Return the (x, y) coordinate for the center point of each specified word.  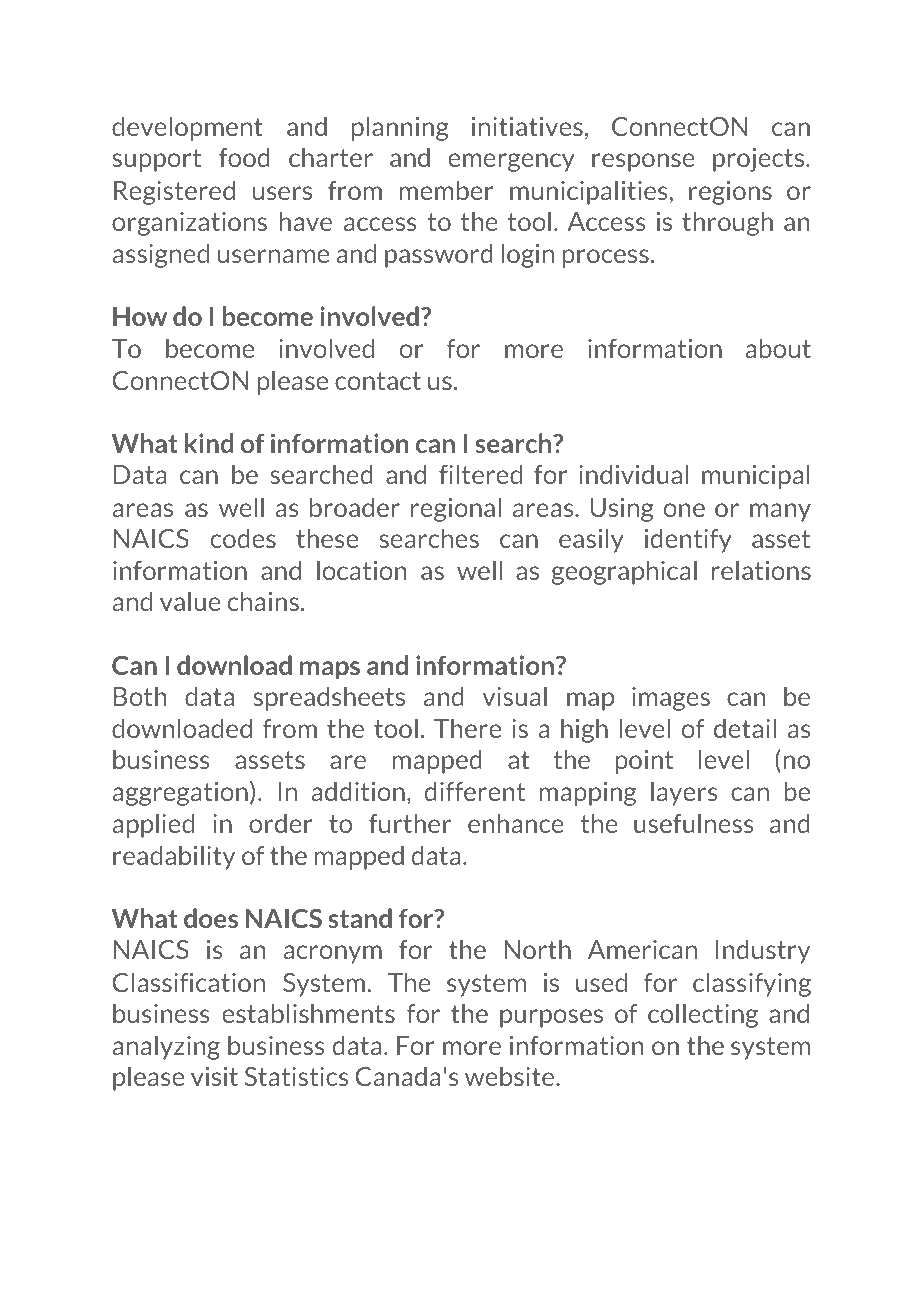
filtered (480, 474)
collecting (703, 1015)
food (244, 157)
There (467, 728)
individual (633, 474)
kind (209, 443)
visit (214, 1076)
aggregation (180, 794)
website (511, 1076)
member (446, 190)
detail (745, 728)
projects (760, 160)
